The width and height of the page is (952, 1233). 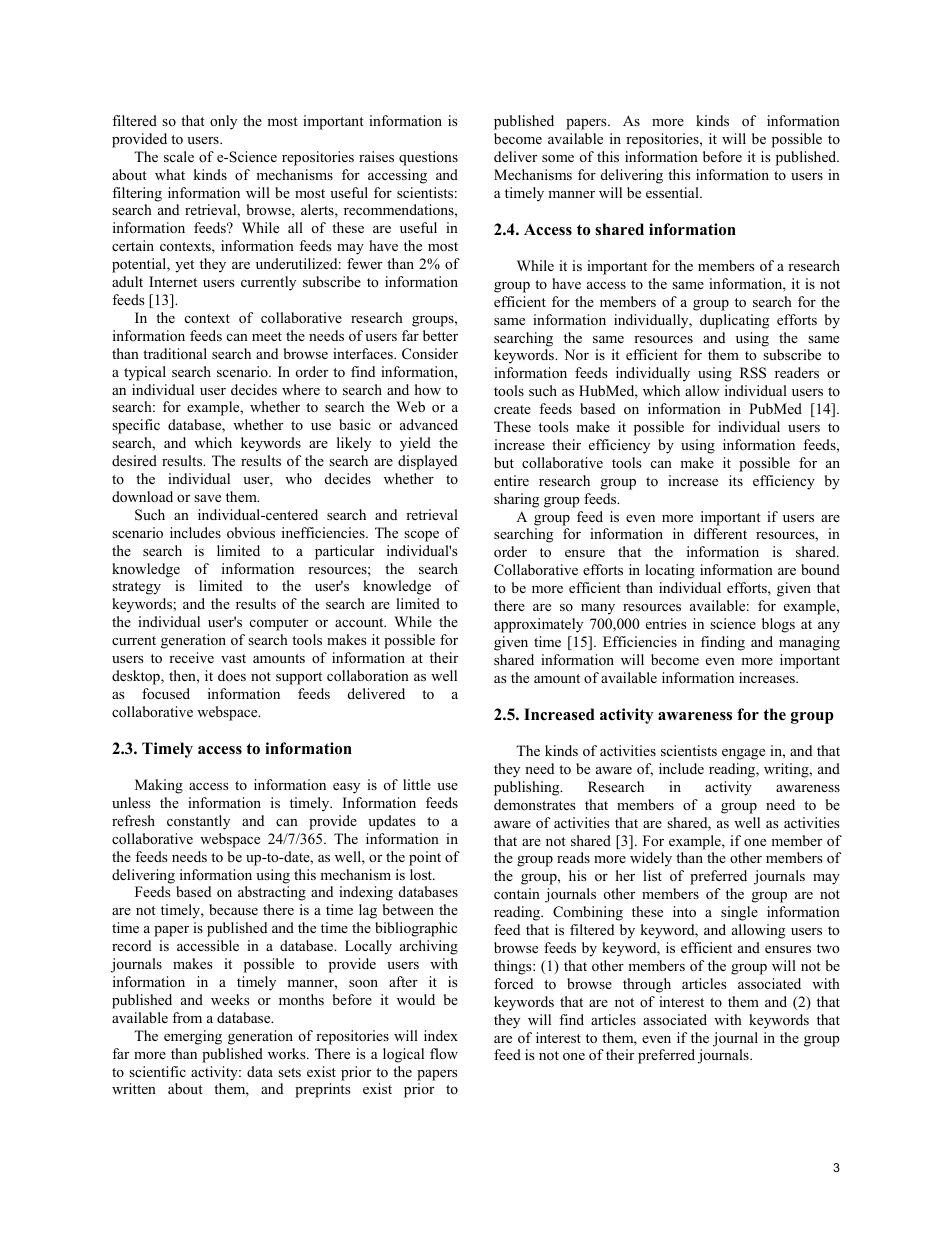 I want to click on flow, so click(x=444, y=1053).
